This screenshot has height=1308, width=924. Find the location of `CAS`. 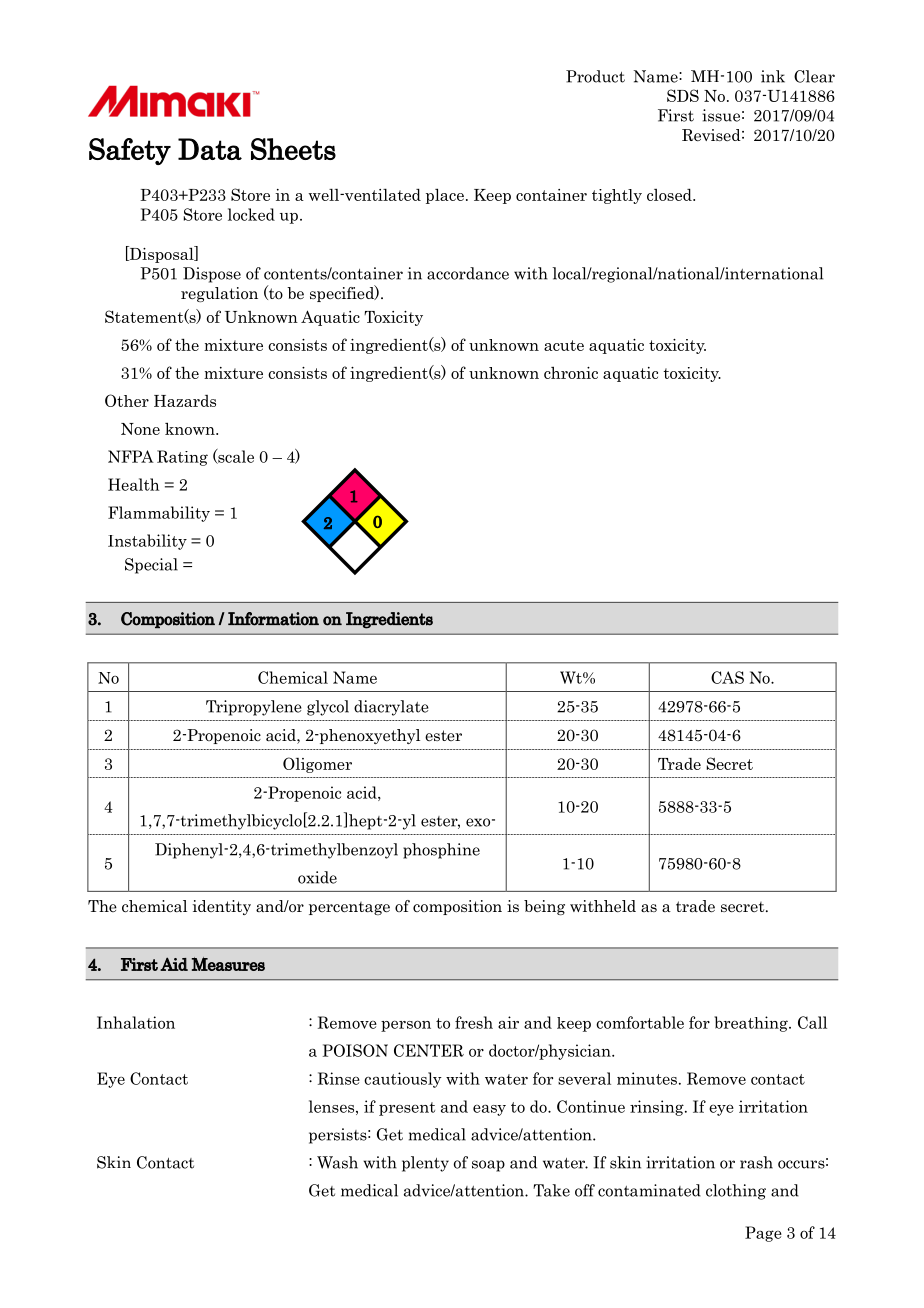

CAS is located at coordinates (727, 677).
